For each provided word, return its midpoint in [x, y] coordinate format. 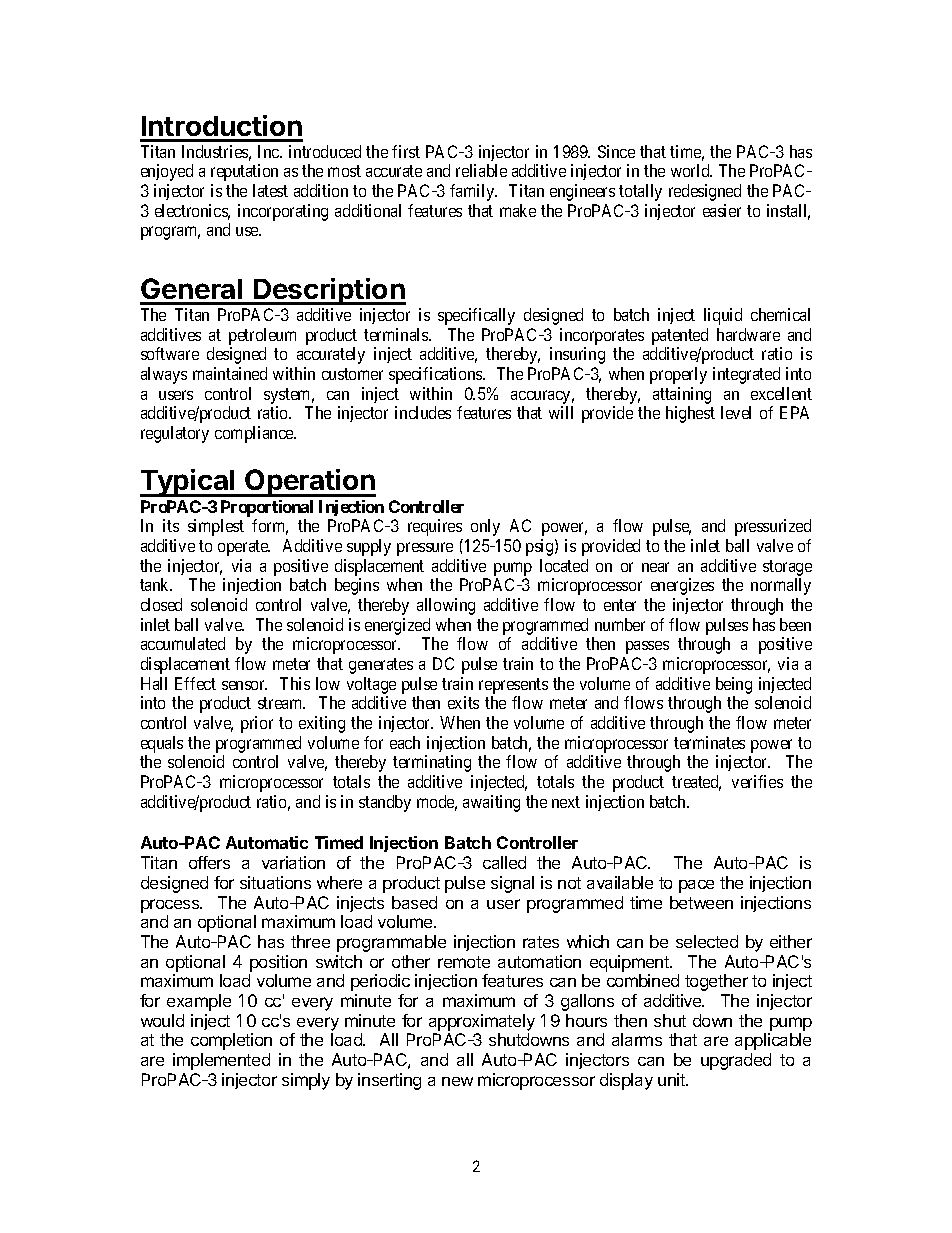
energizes [682, 586]
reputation [244, 172]
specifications [436, 375]
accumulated [183, 643]
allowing [446, 606]
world [691, 170]
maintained [230, 373]
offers [209, 862]
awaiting [491, 803]
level [736, 412]
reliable [481, 170]
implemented [221, 1061]
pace [696, 886]
